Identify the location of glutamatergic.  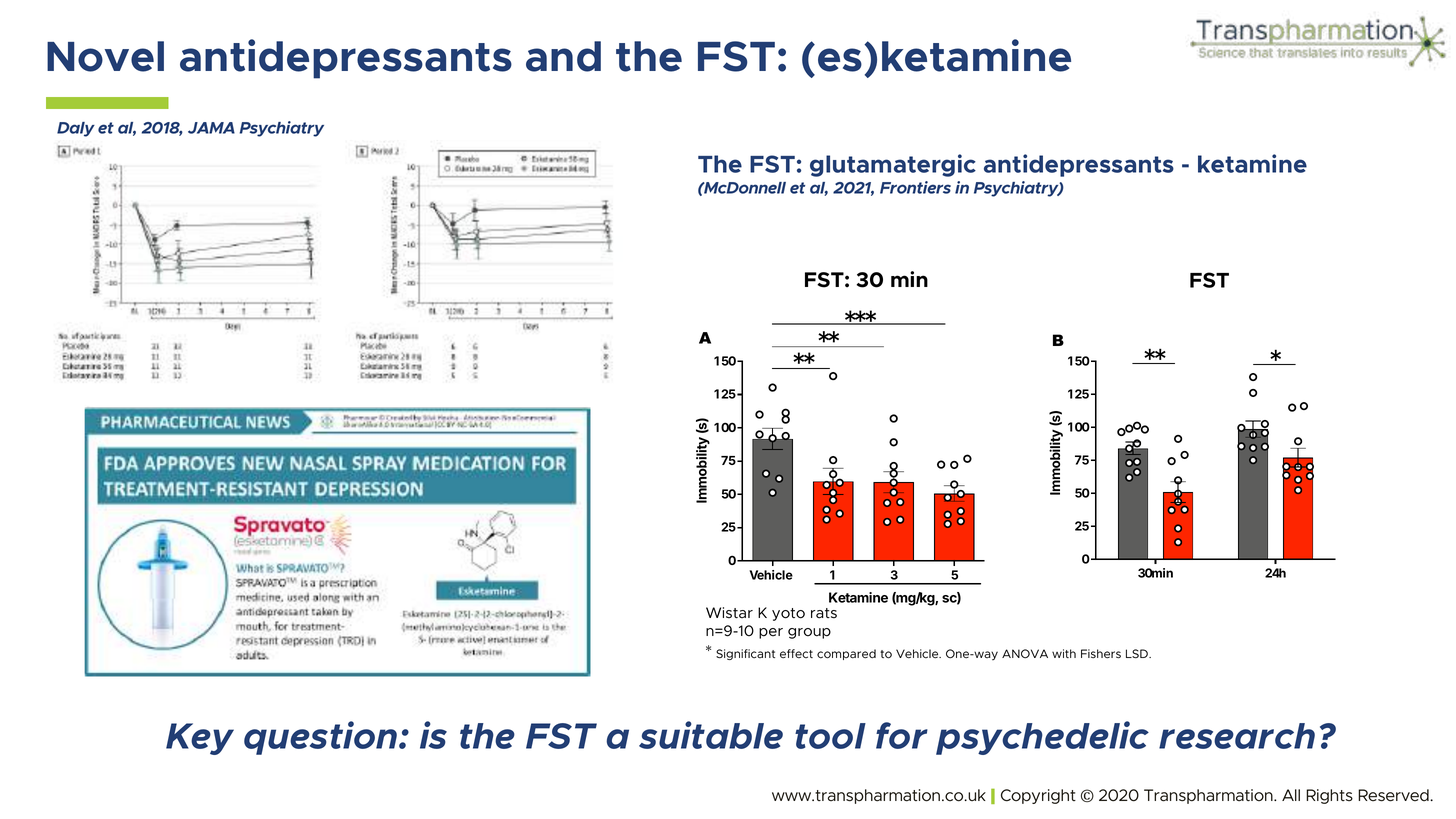
(893, 165).
